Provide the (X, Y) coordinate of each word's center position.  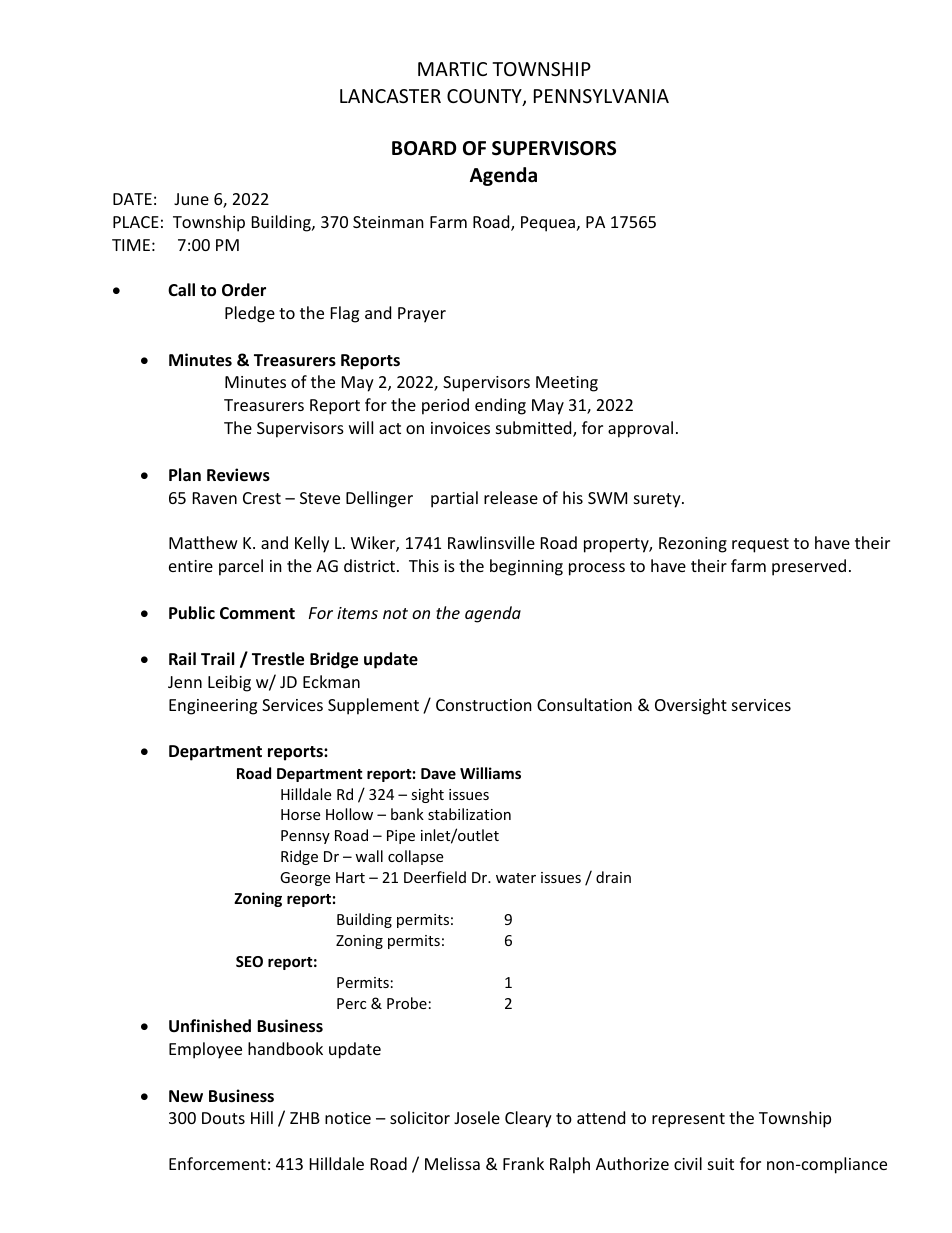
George (305, 879)
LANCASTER (390, 96)
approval (640, 429)
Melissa (452, 1163)
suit (721, 1164)
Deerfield (435, 877)
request (760, 545)
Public (192, 613)
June (191, 199)
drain (613, 877)
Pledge (250, 314)
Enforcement (217, 1163)
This (424, 565)
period (445, 406)
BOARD (424, 148)
